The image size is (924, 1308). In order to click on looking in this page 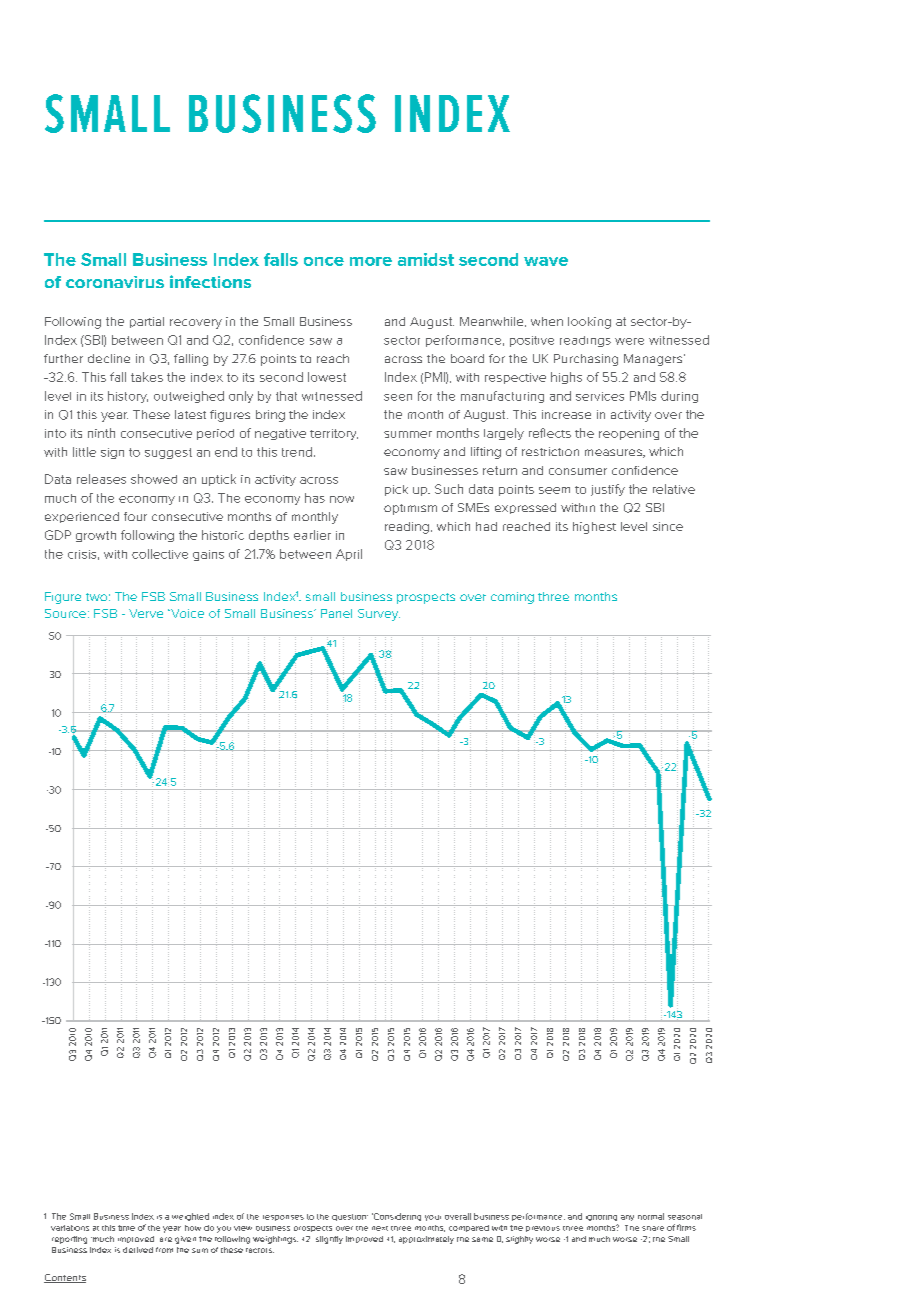, I will do `click(589, 323)`.
